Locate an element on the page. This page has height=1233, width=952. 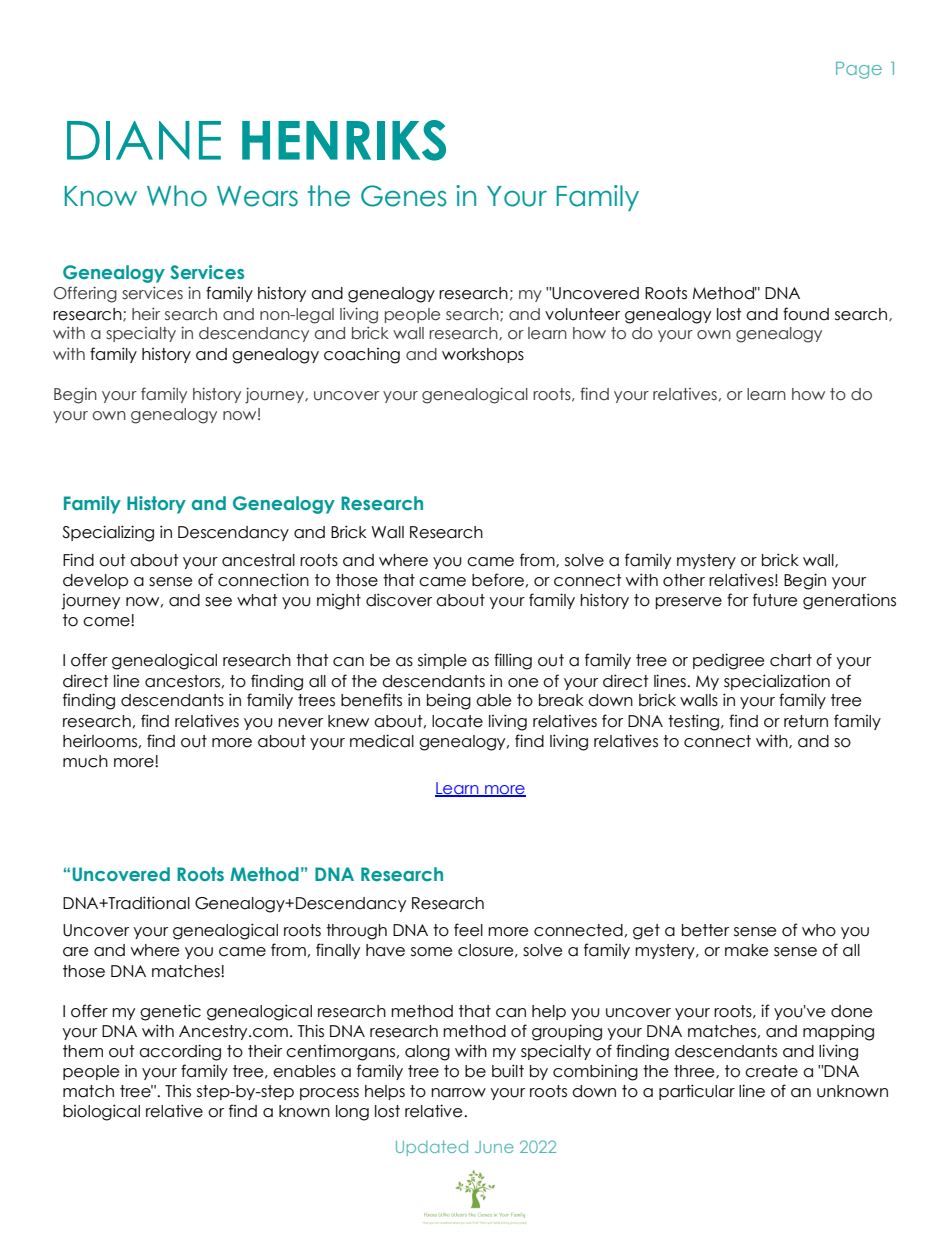
Wears is located at coordinates (257, 196).
